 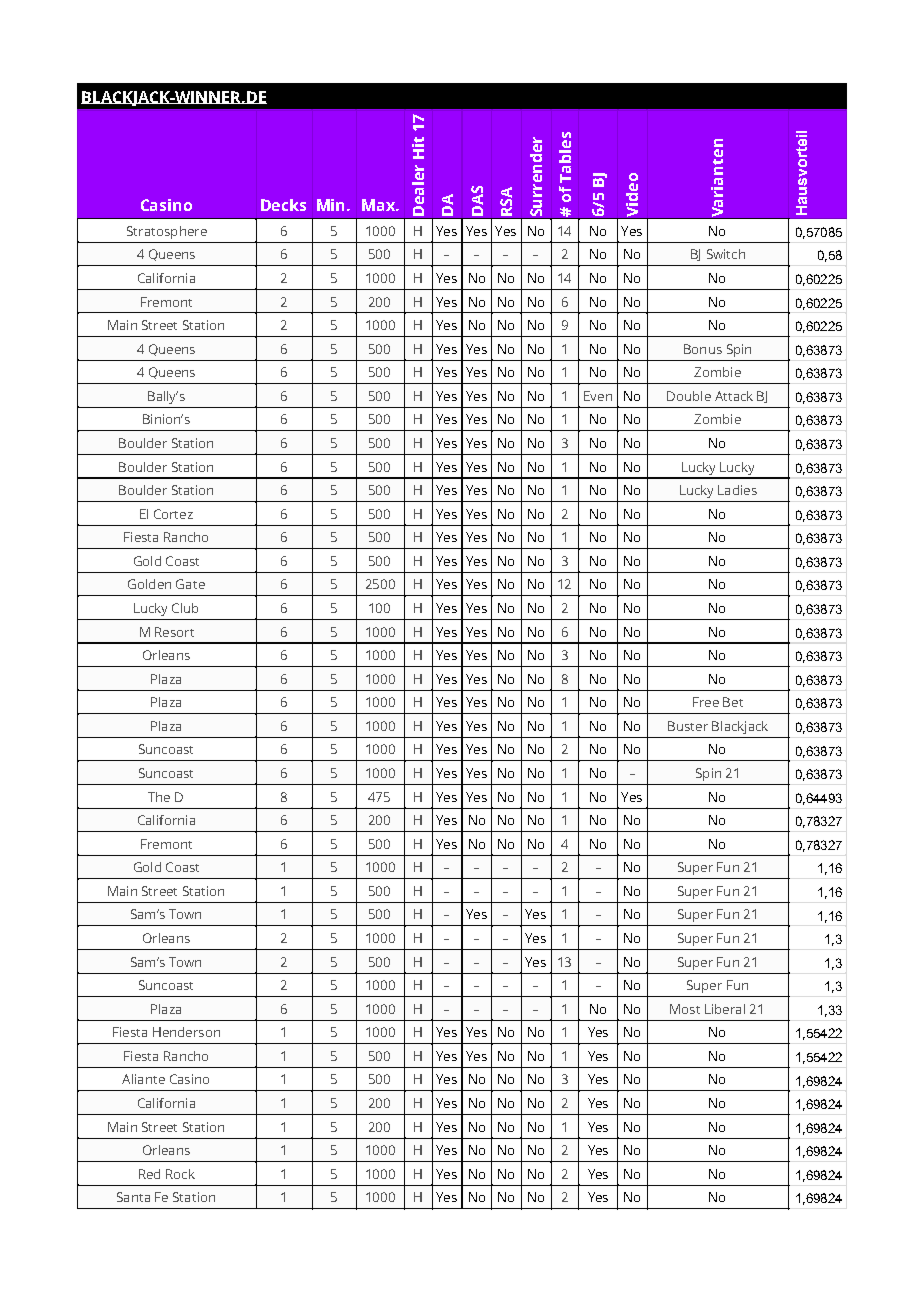 I want to click on Switch, so click(x=726, y=254).
